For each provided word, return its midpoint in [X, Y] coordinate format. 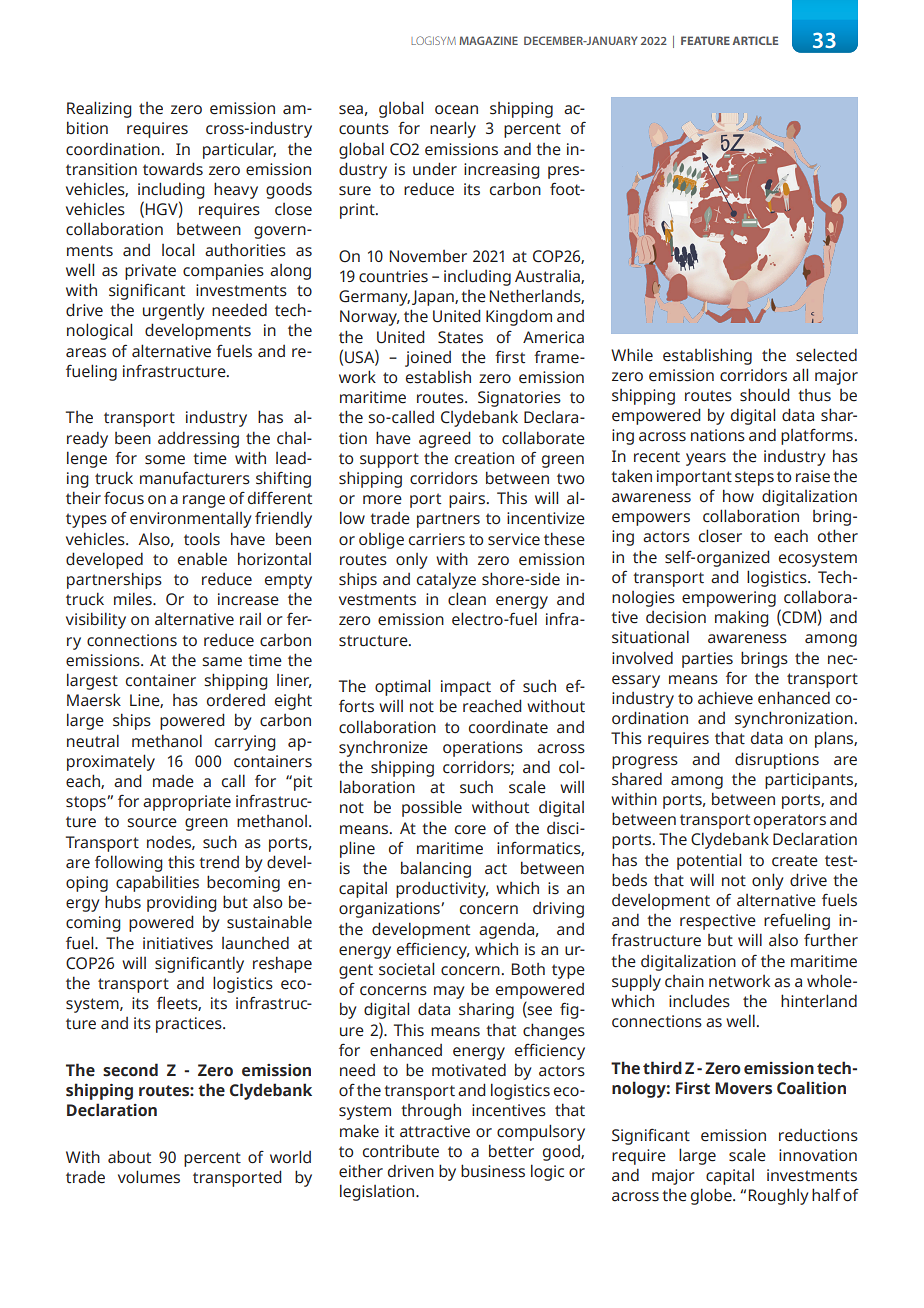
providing [182, 903]
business [493, 1171]
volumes [149, 1177]
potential [709, 861]
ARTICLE [755, 40]
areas [86, 353]
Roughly [778, 1196]
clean [467, 599]
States [460, 337]
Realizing [99, 109]
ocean [456, 110]
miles [134, 599]
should [765, 395]
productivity [442, 890]
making [742, 618]
